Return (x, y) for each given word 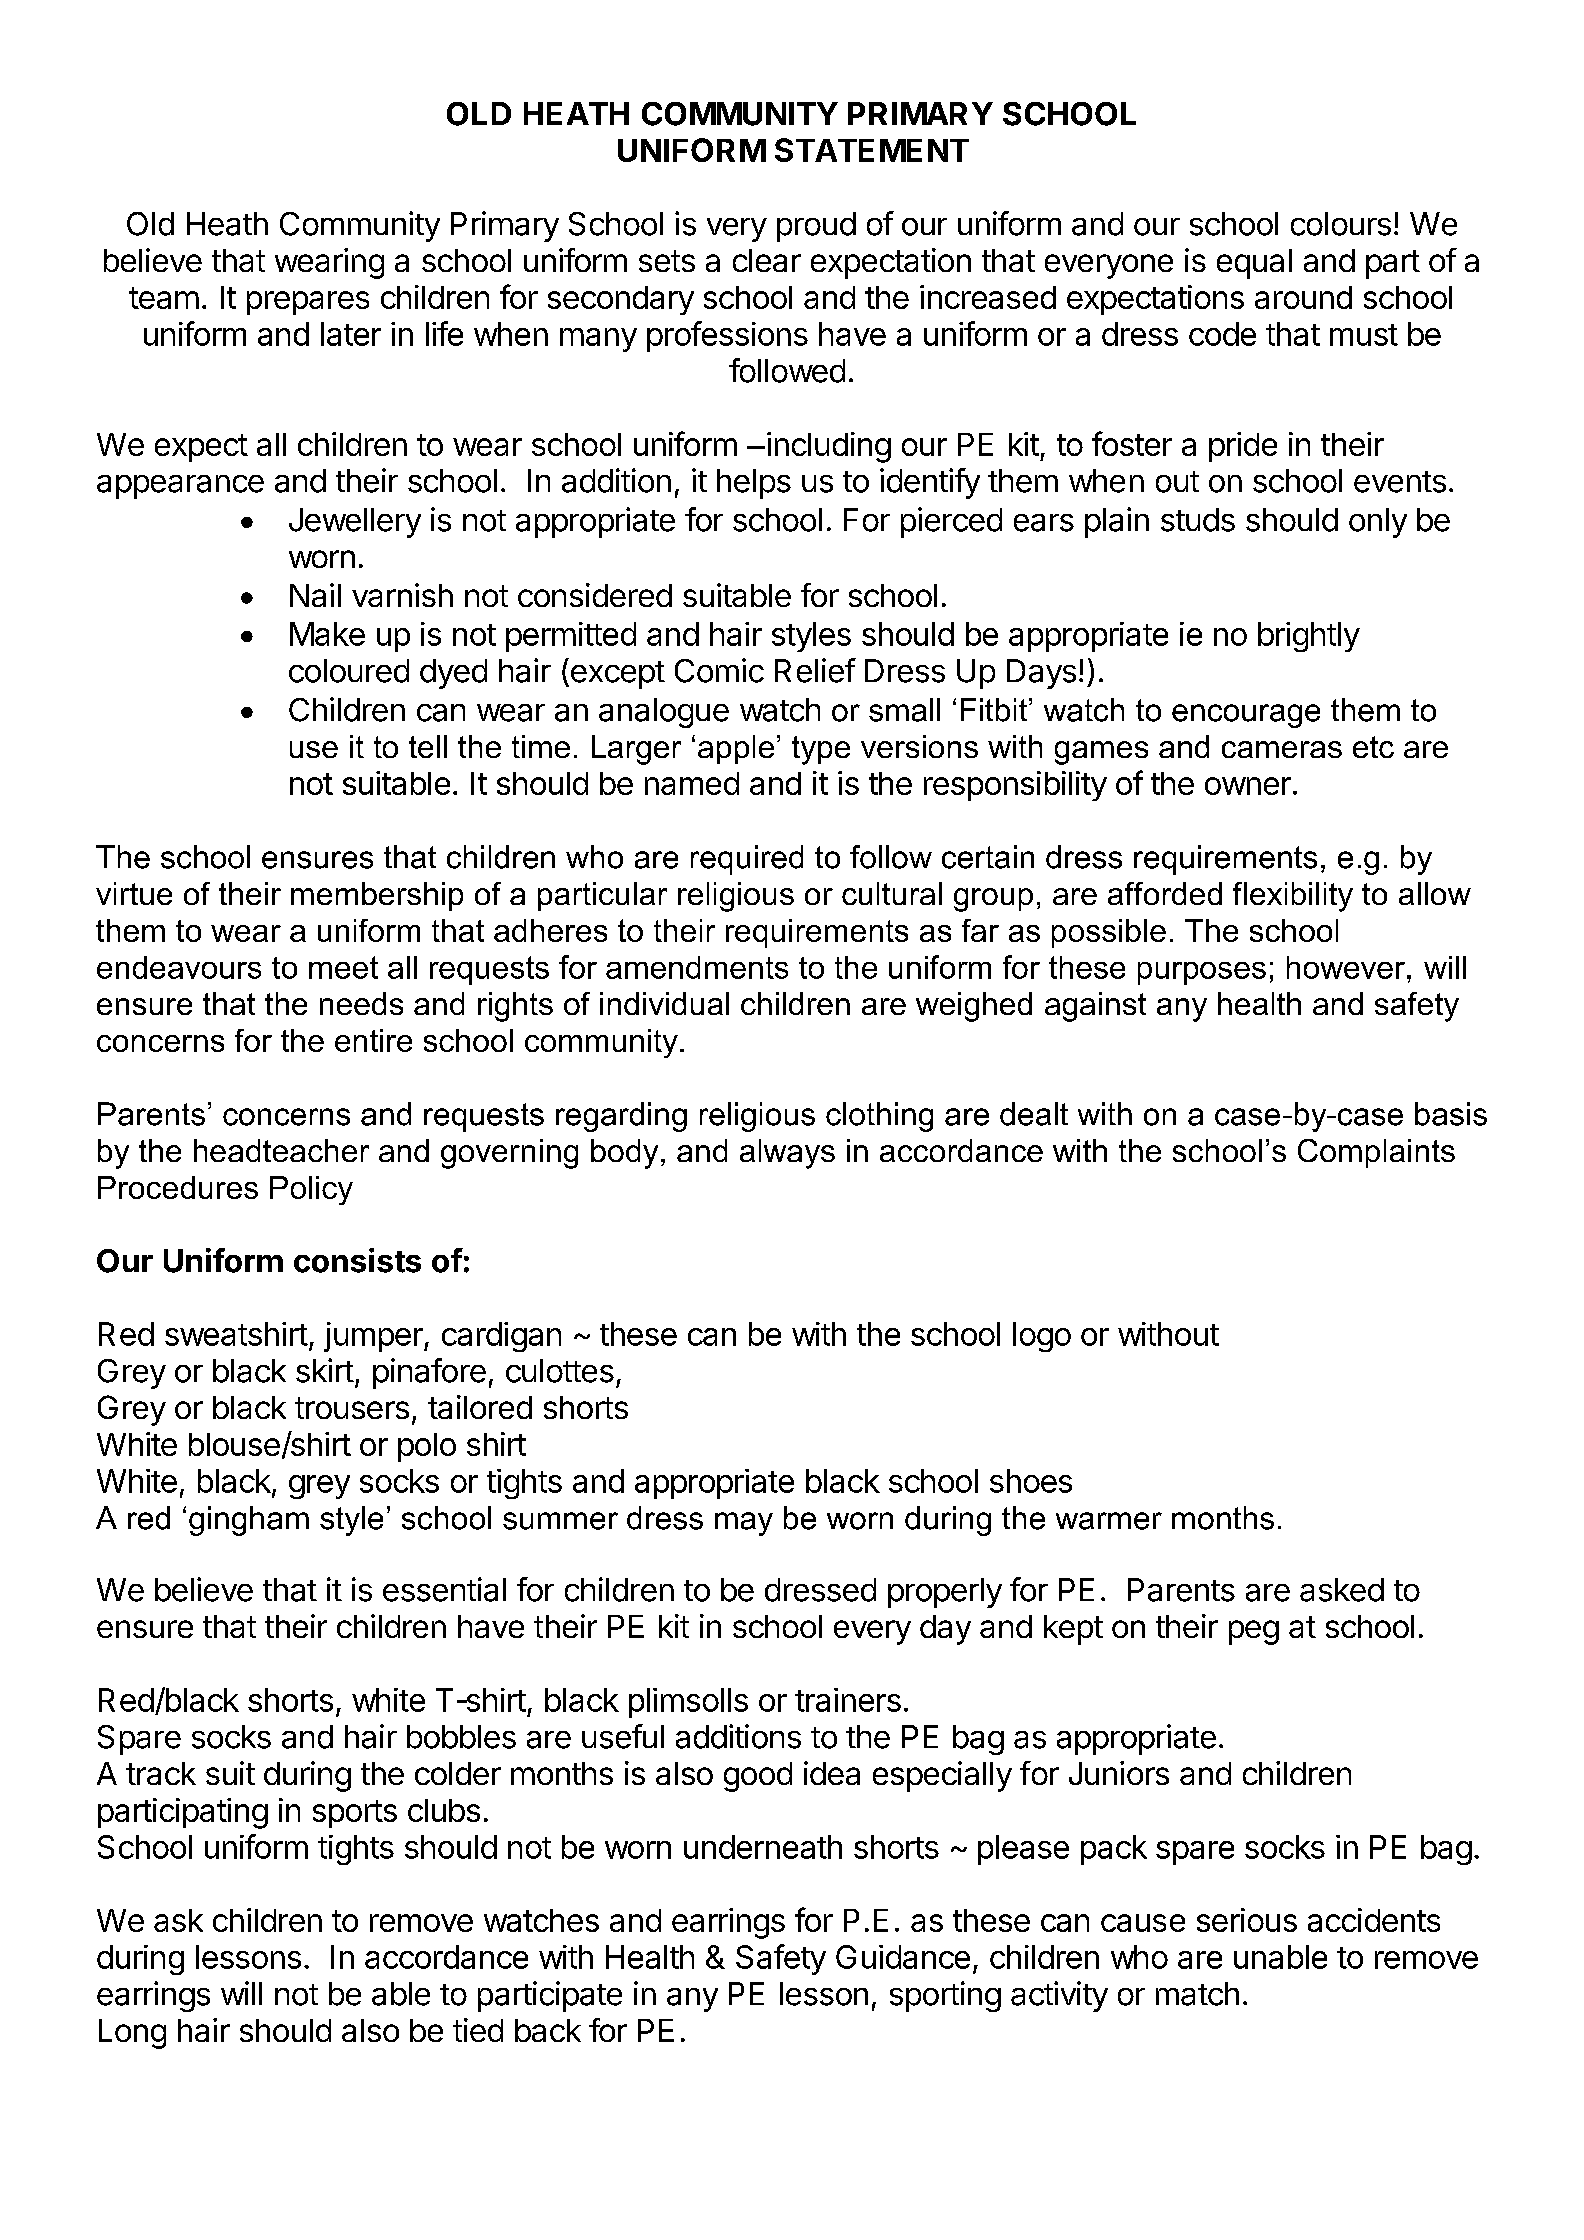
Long (132, 2034)
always (787, 1154)
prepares (308, 303)
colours (1341, 224)
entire (373, 1040)
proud (816, 227)
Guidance (903, 1957)
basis (1451, 1114)
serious (1247, 1920)
